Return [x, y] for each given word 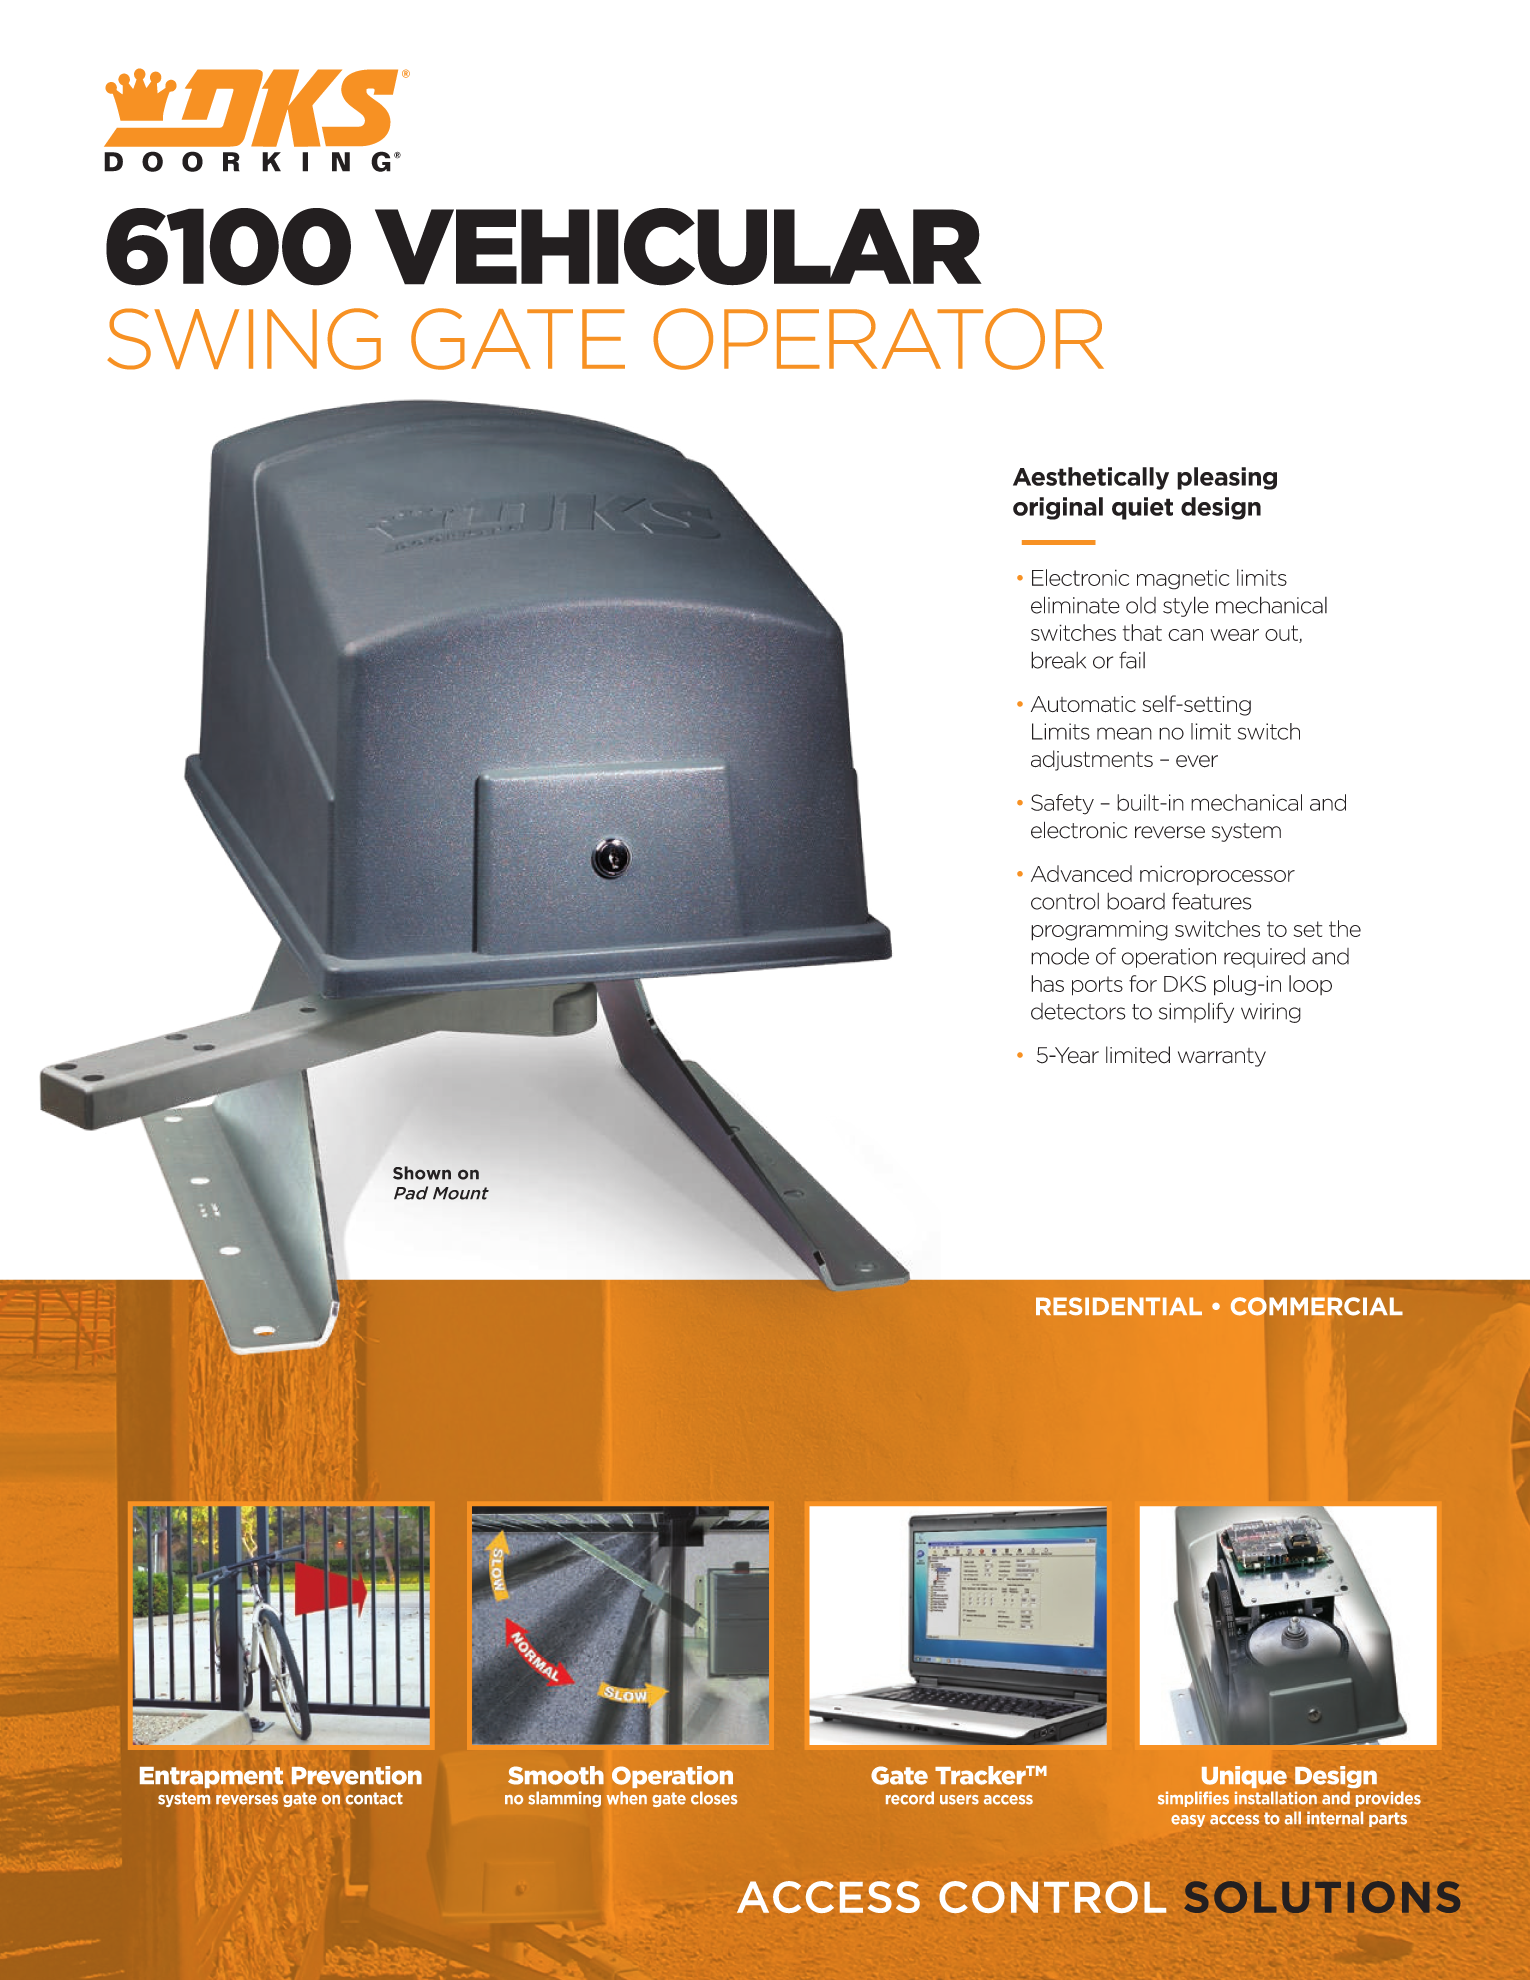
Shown [422, 1173]
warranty [1222, 1057]
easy [1188, 1821]
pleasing [1227, 478]
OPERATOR [878, 339]
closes [714, 1798]
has [1047, 983]
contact [374, 1798]
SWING [244, 339]
